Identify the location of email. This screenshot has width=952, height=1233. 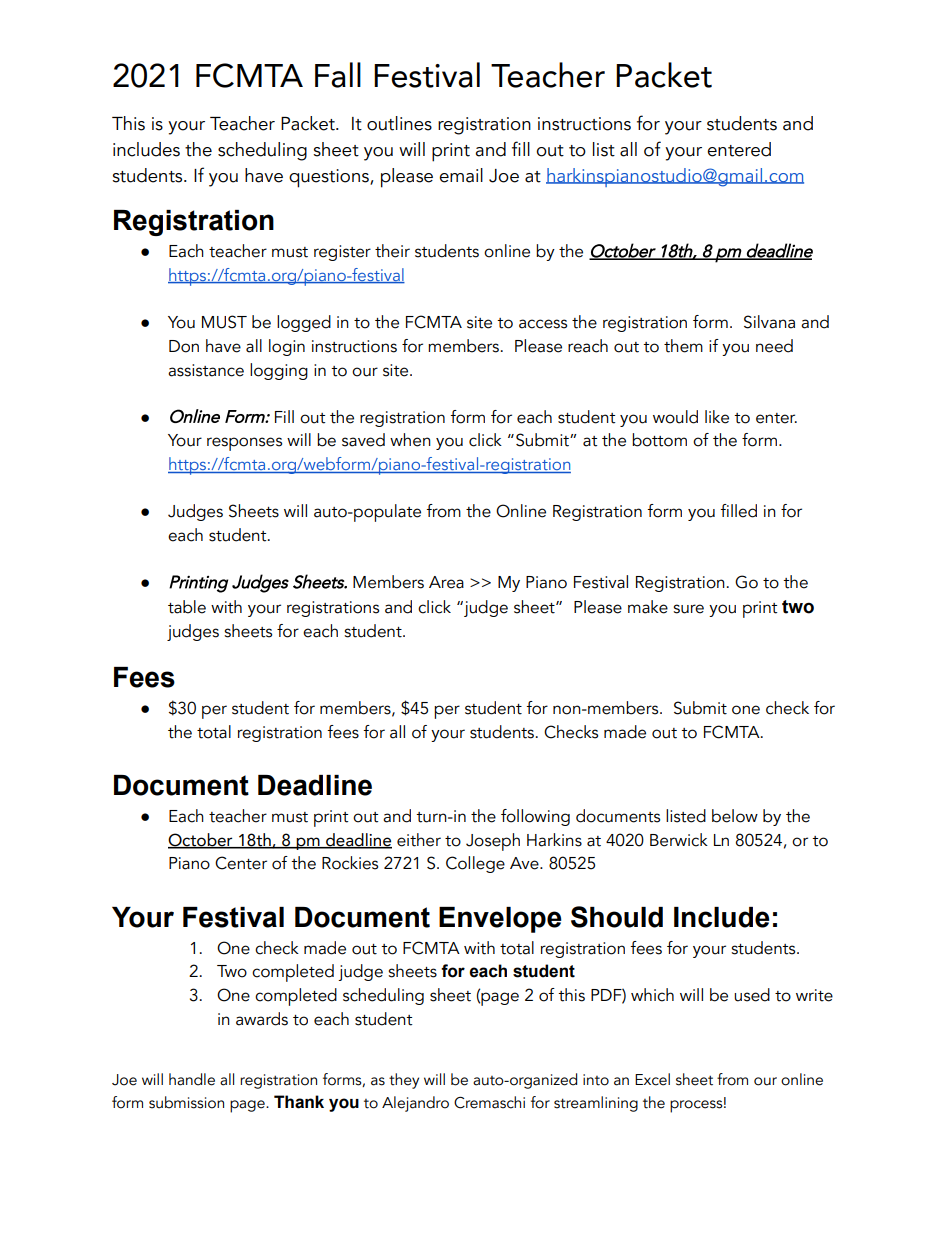
(461, 175).
